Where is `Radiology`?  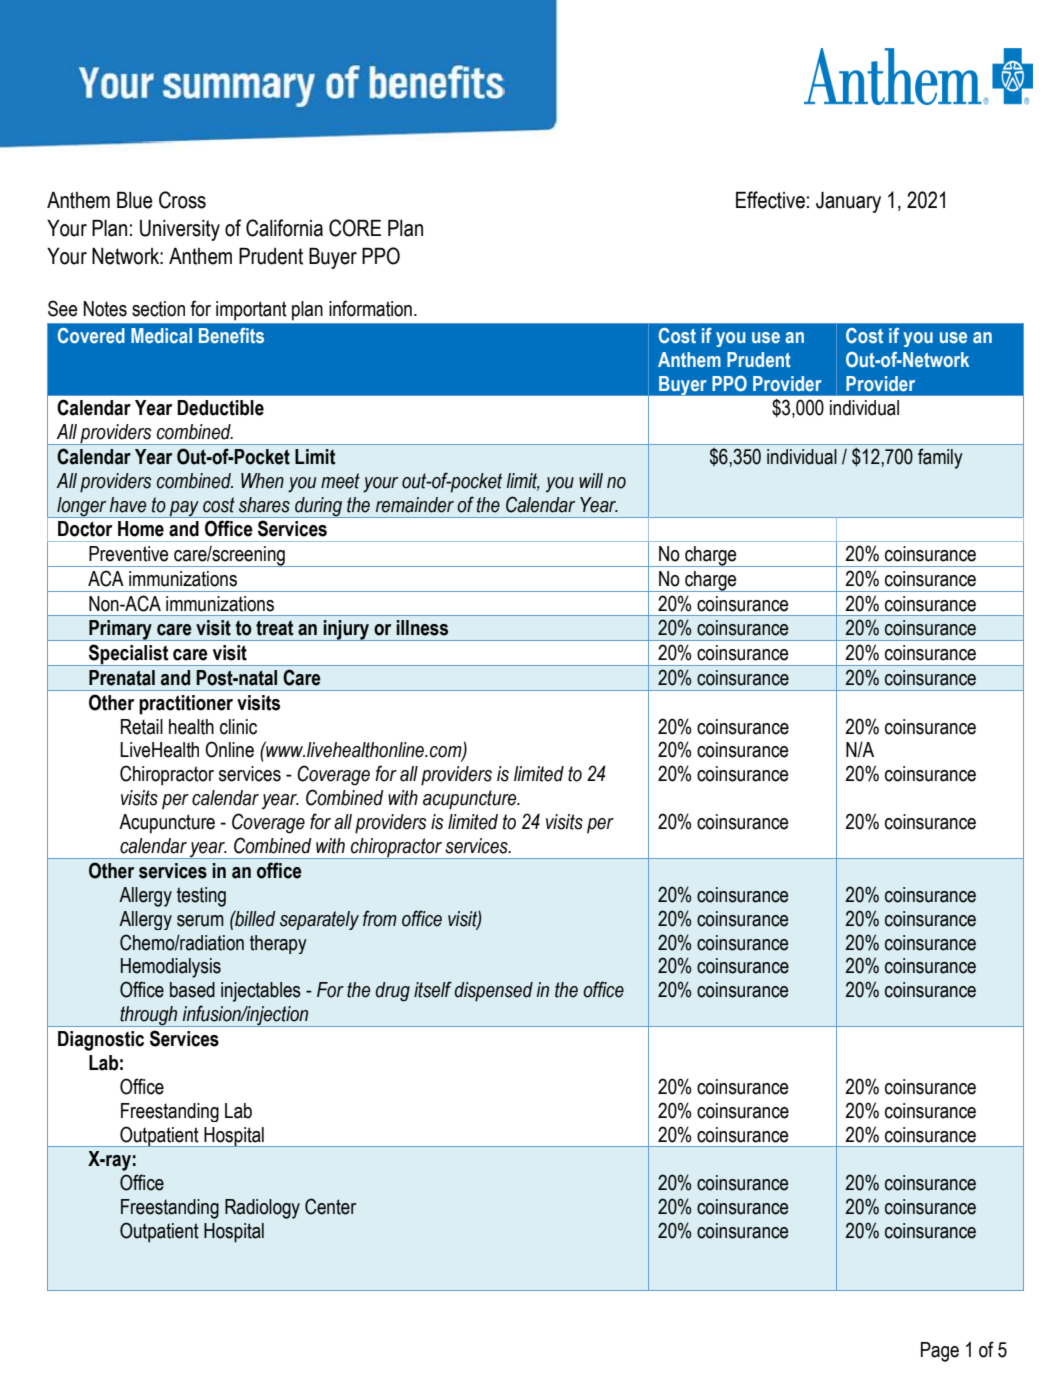
Radiology is located at coordinates (262, 1209).
